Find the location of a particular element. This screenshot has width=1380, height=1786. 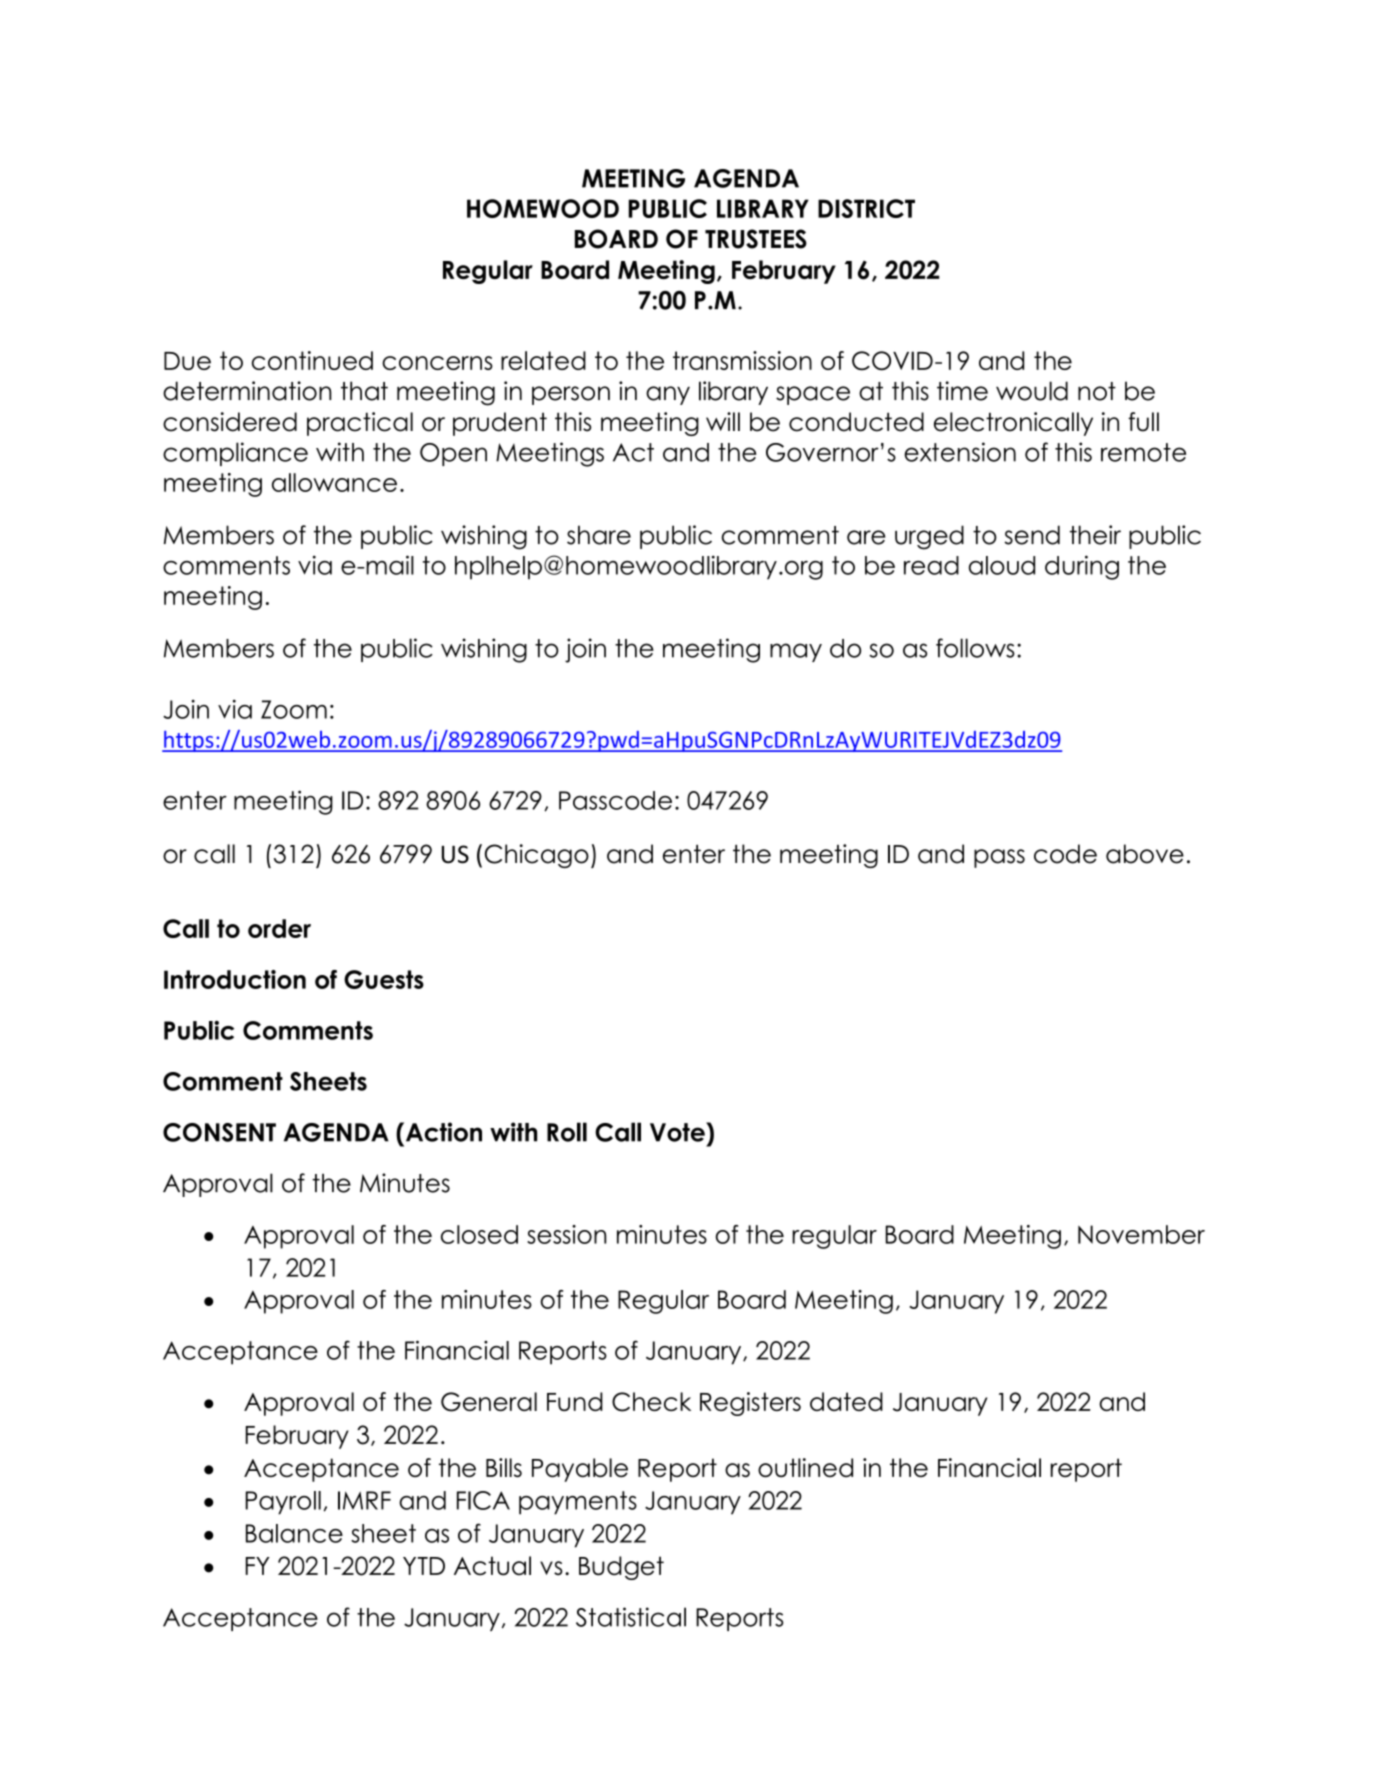

DISTRICT is located at coordinates (866, 208).
